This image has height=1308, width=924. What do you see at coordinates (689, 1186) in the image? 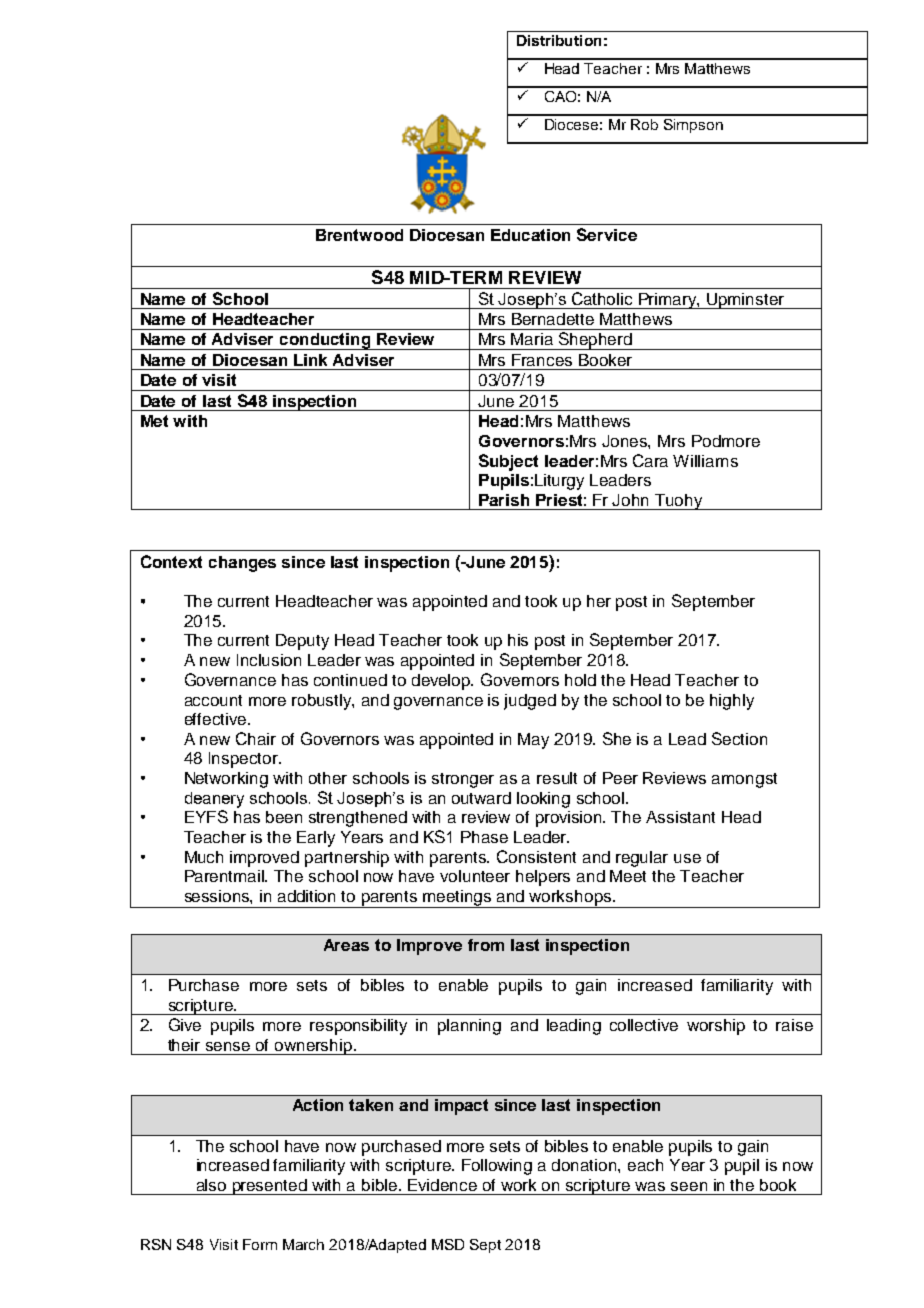
I see `seen` at bounding box center [689, 1186].
